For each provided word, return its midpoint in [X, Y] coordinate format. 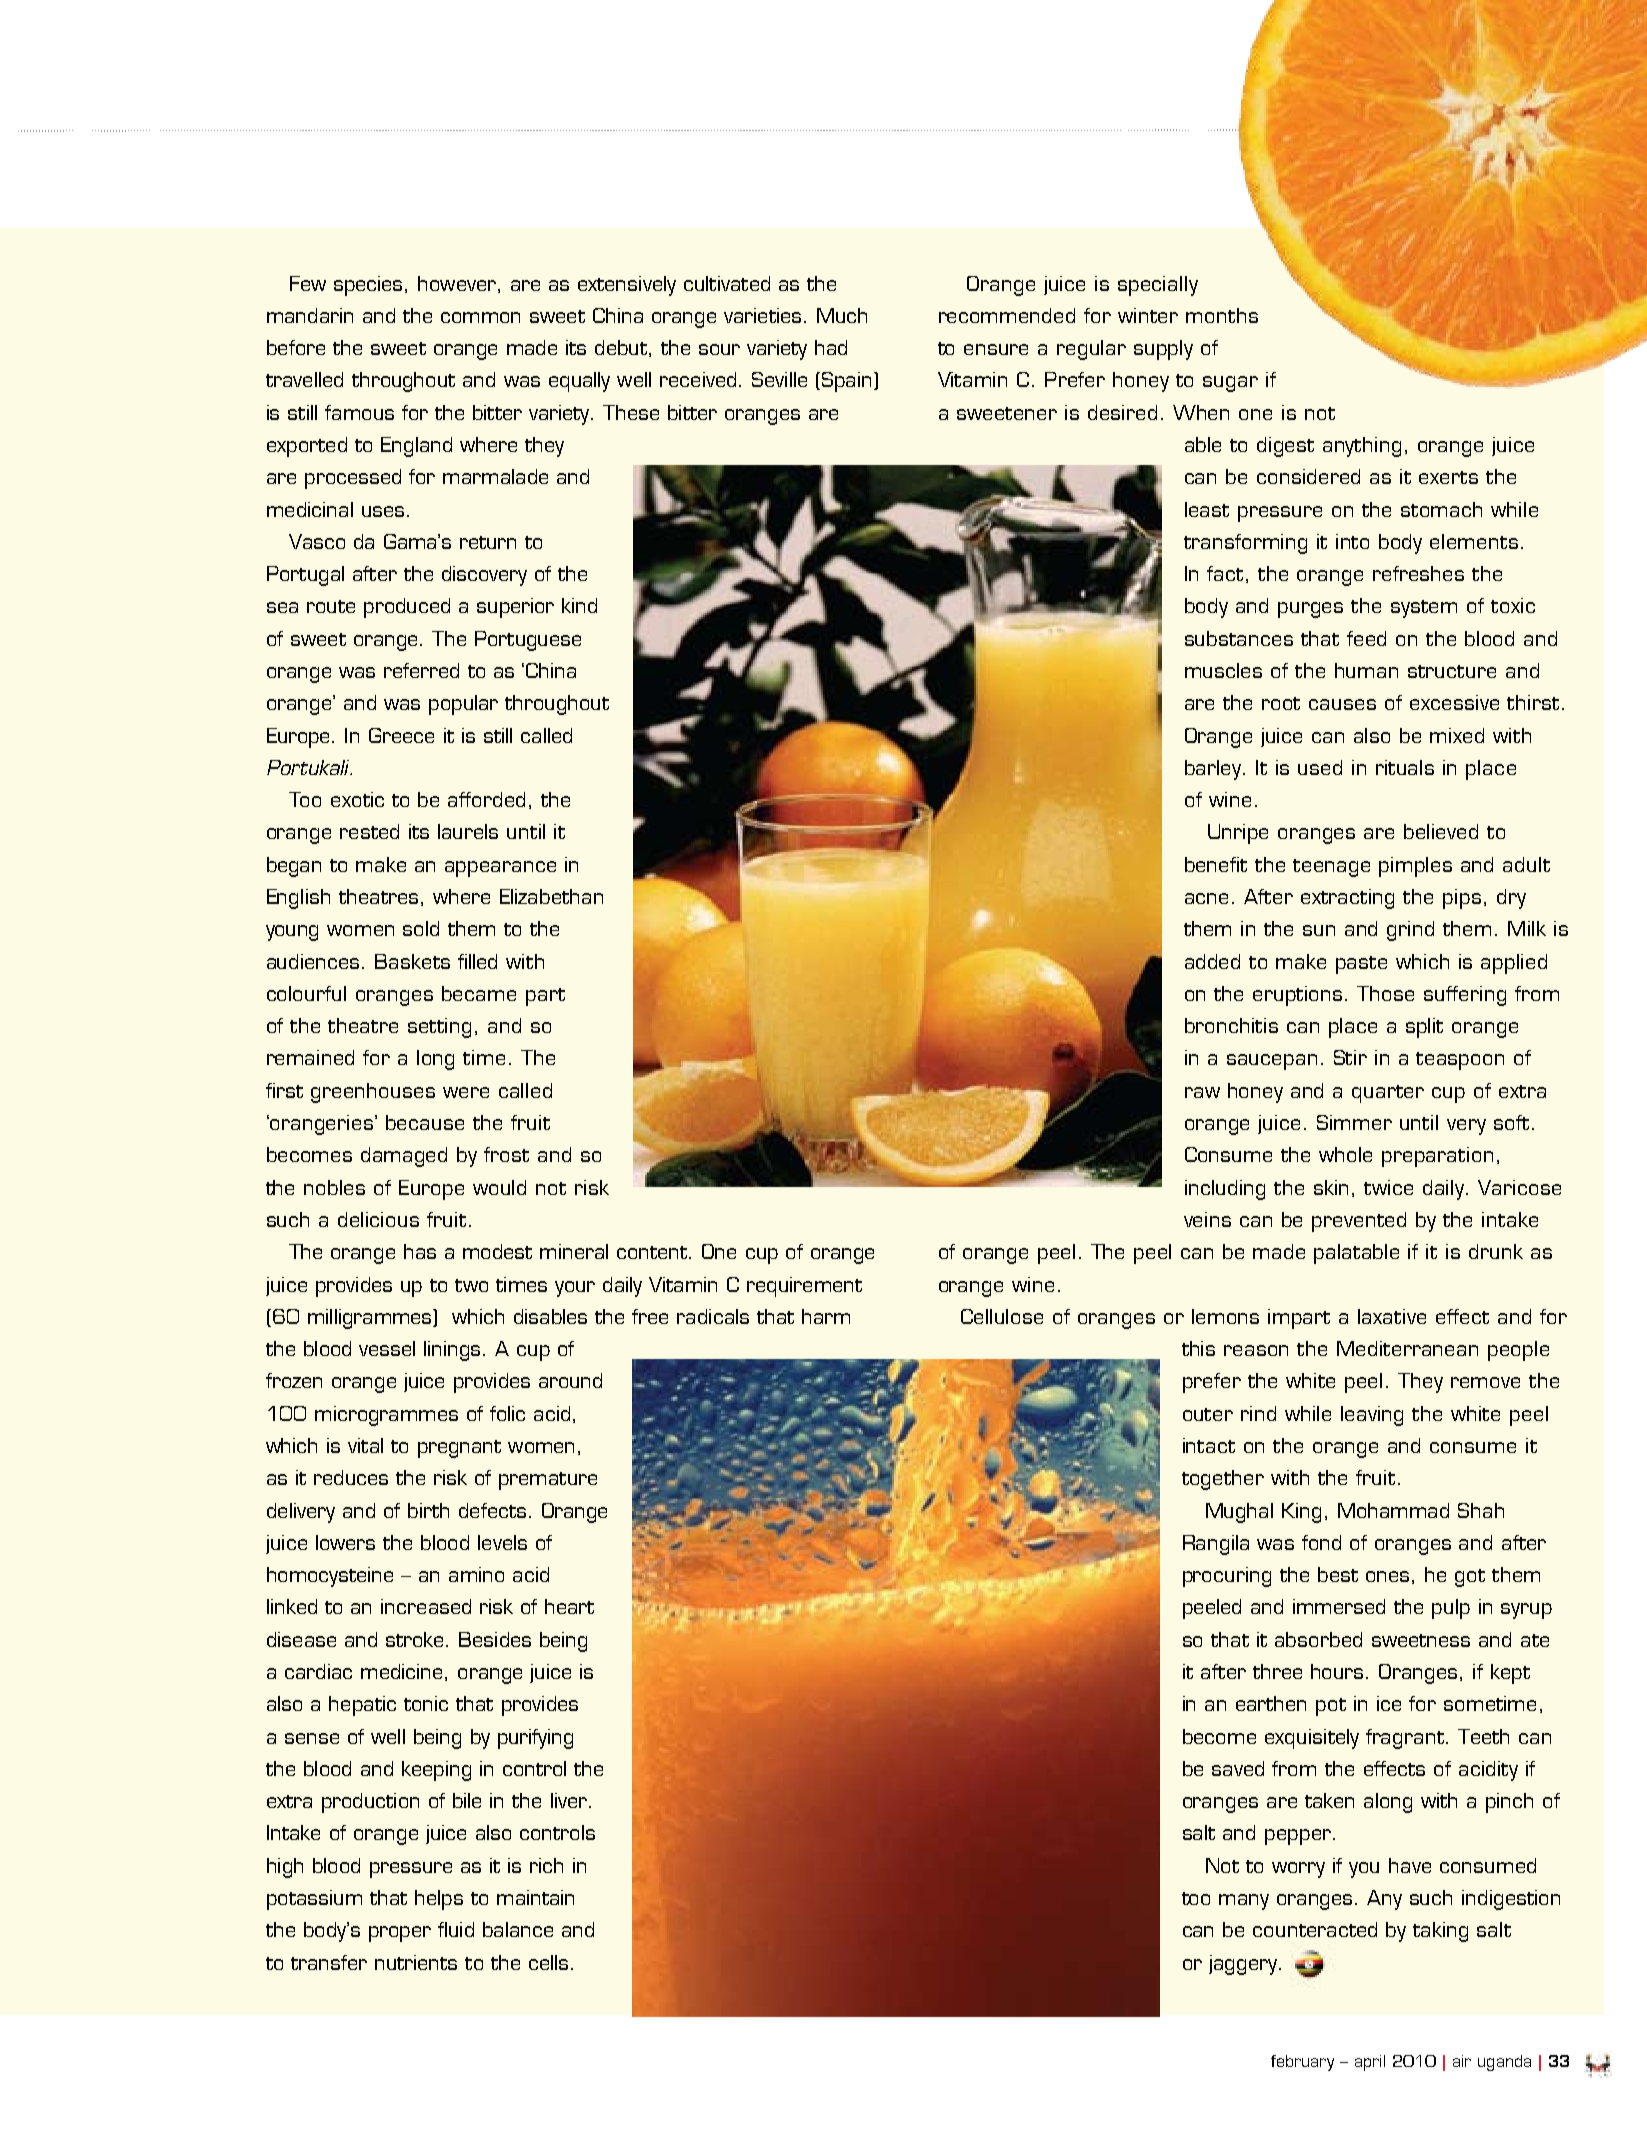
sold [421, 928]
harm [826, 1316]
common [480, 317]
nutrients [416, 1962]
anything [1362, 447]
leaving [1372, 1416]
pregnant [459, 1449]
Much [842, 315]
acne [1206, 898]
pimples [1415, 867]
